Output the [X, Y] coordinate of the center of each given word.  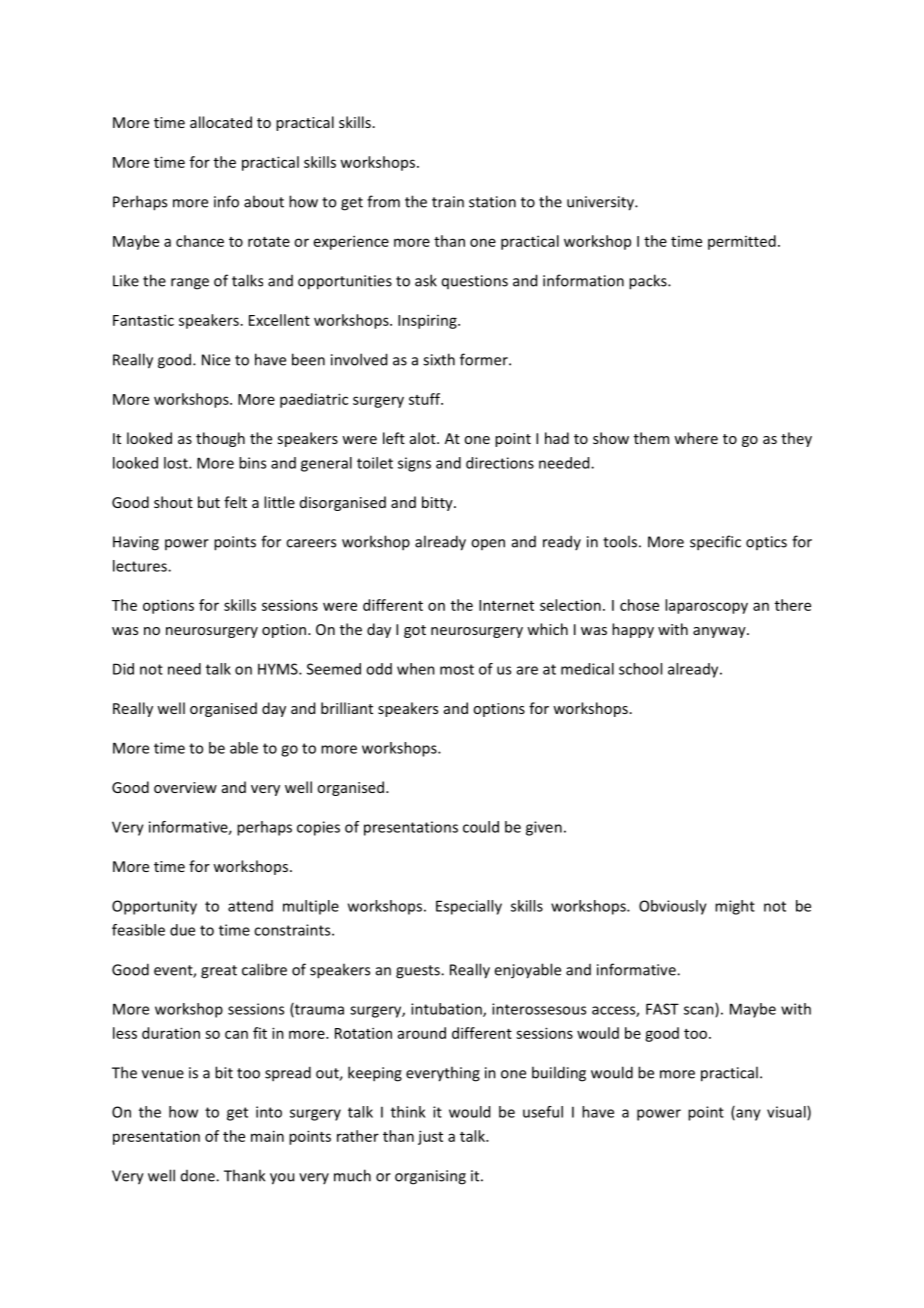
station [492, 202]
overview [185, 787]
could [481, 827]
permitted [742, 242]
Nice [216, 360]
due [182, 930]
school [640, 669]
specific [715, 543]
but [209, 502]
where [696, 438]
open [488, 544]
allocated [221, 122]
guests [419, 972]
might [735, 907]
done [199, 1176]
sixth [439, 359]
